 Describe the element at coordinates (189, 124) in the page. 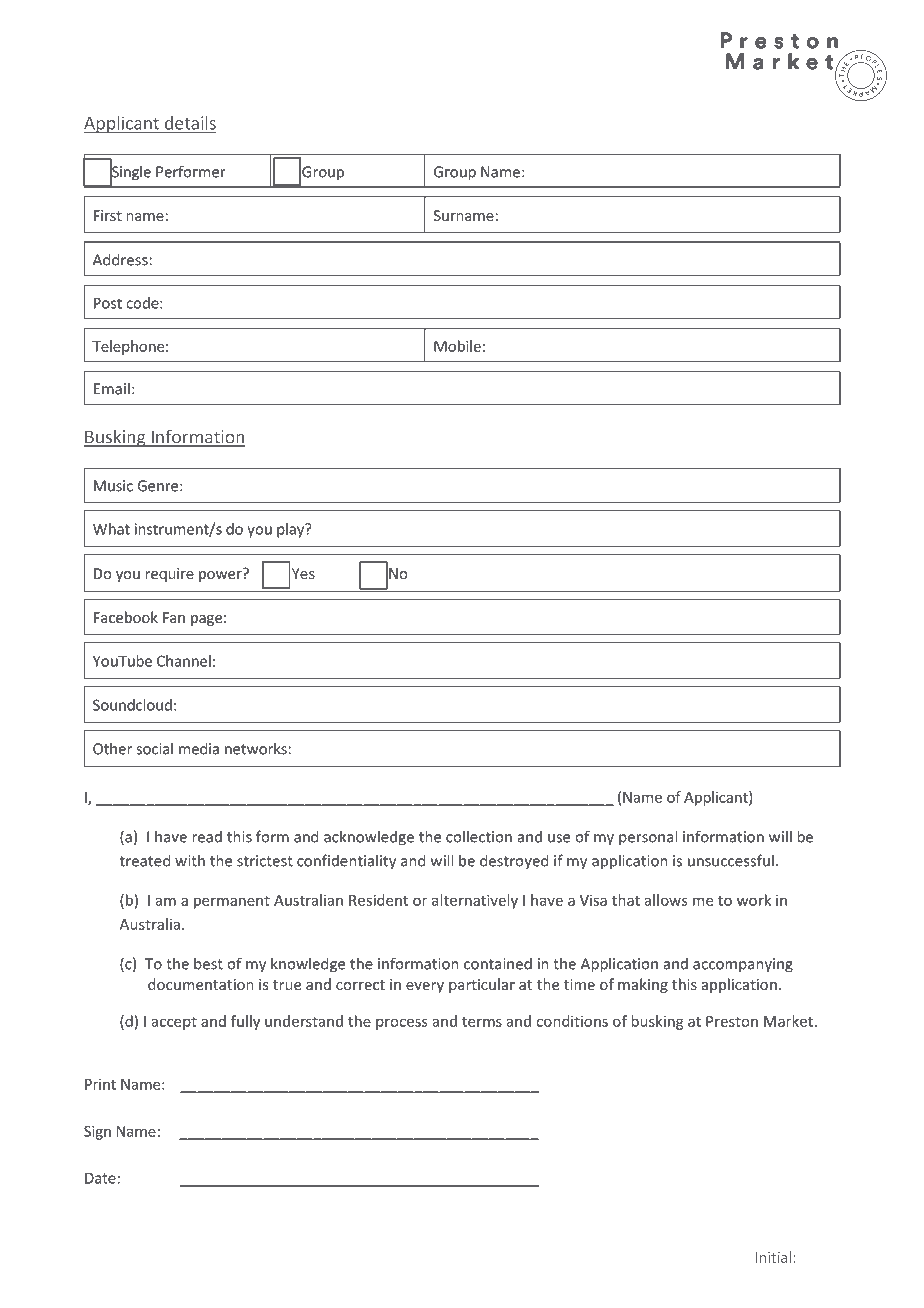

I see `details` at that location.
